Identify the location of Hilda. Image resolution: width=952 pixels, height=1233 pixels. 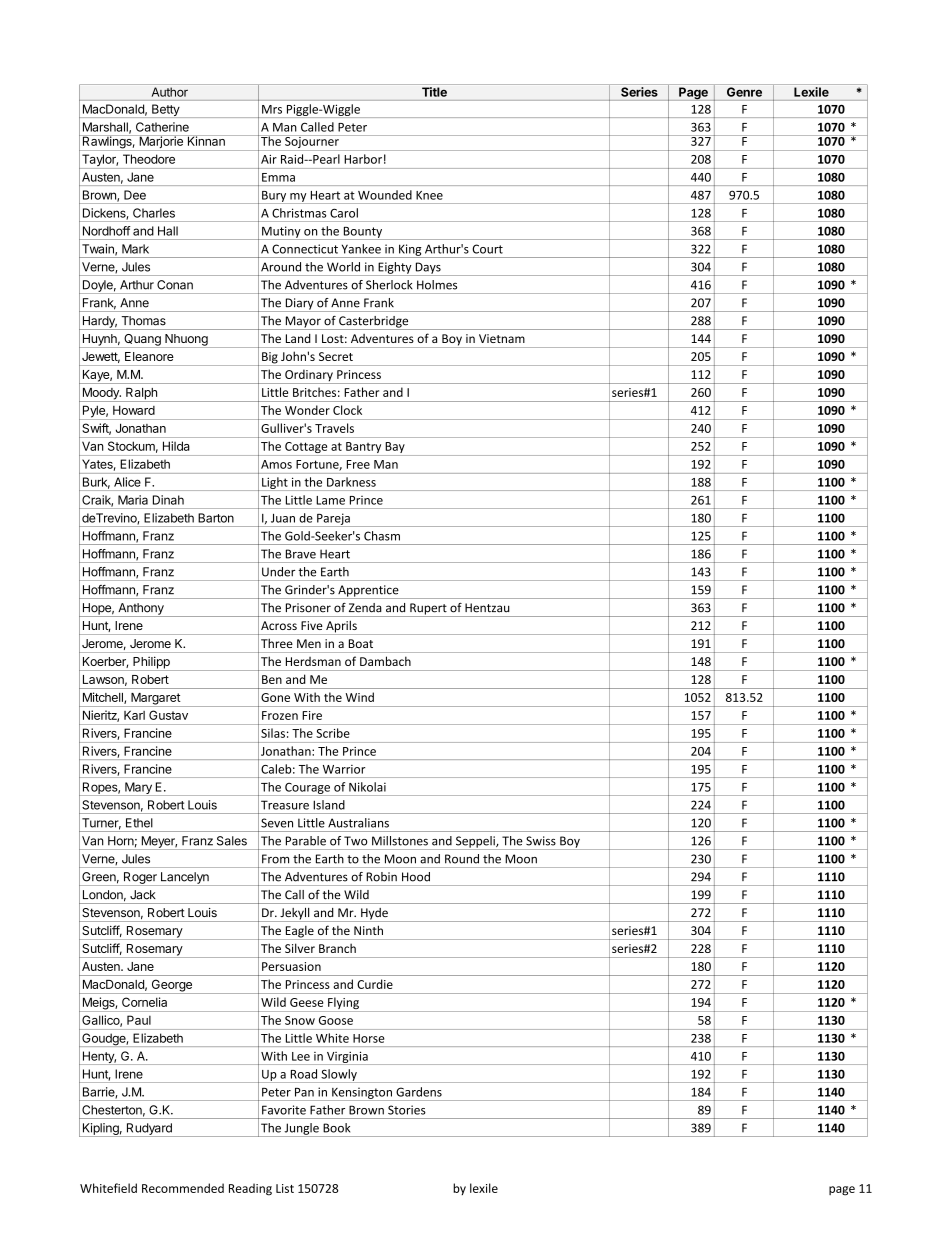
(176, 446).
